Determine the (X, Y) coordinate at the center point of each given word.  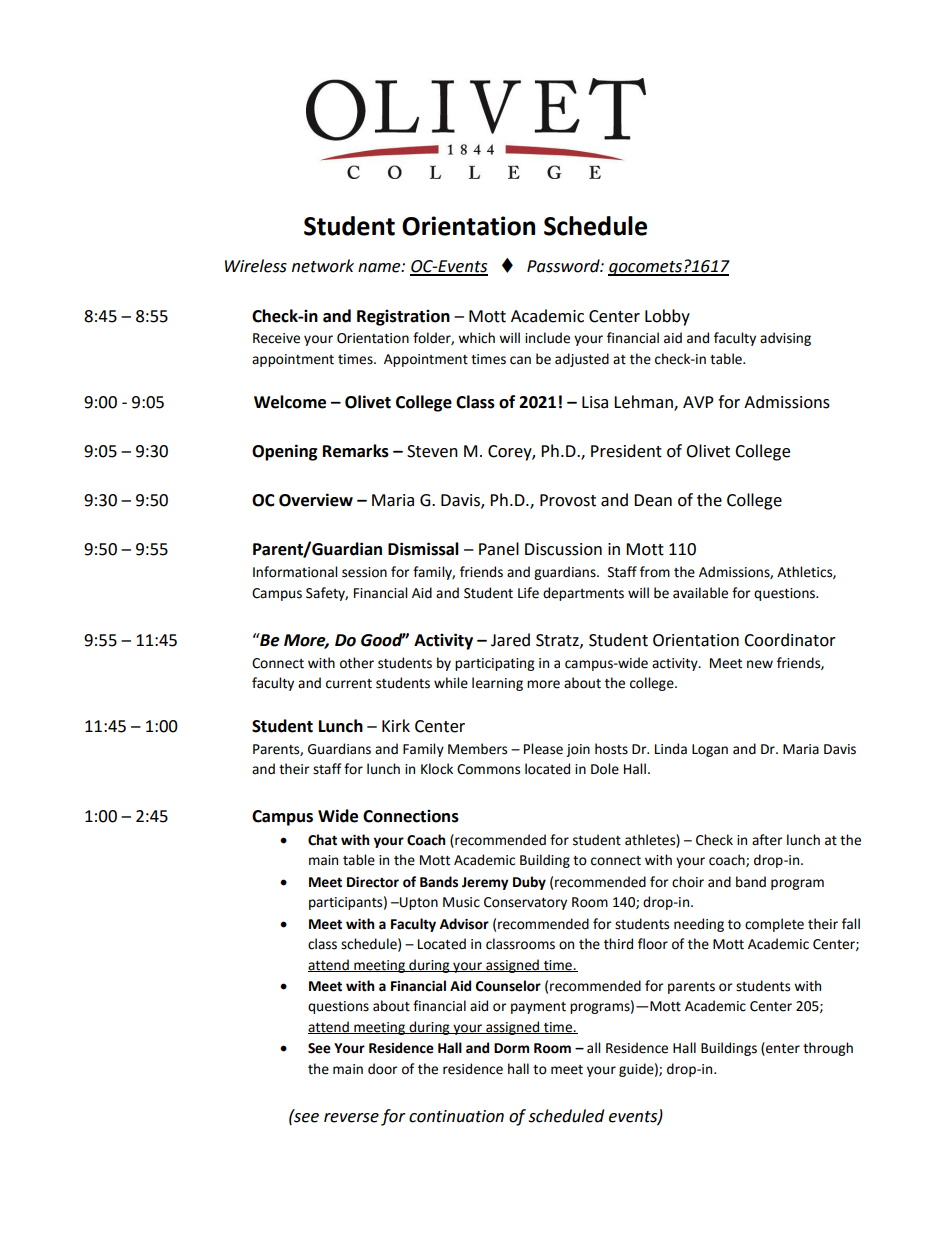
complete (774, 925)
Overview (316, 500)
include (547, 338)
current (349, 684)
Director (373, 882)
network (323, 266)
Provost (568, 500)
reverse (351, 1118)
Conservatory (525, 903)
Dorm (511, 1048)
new (760, 664)
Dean (653, 500)
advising (785, 339)
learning (497, 684)
